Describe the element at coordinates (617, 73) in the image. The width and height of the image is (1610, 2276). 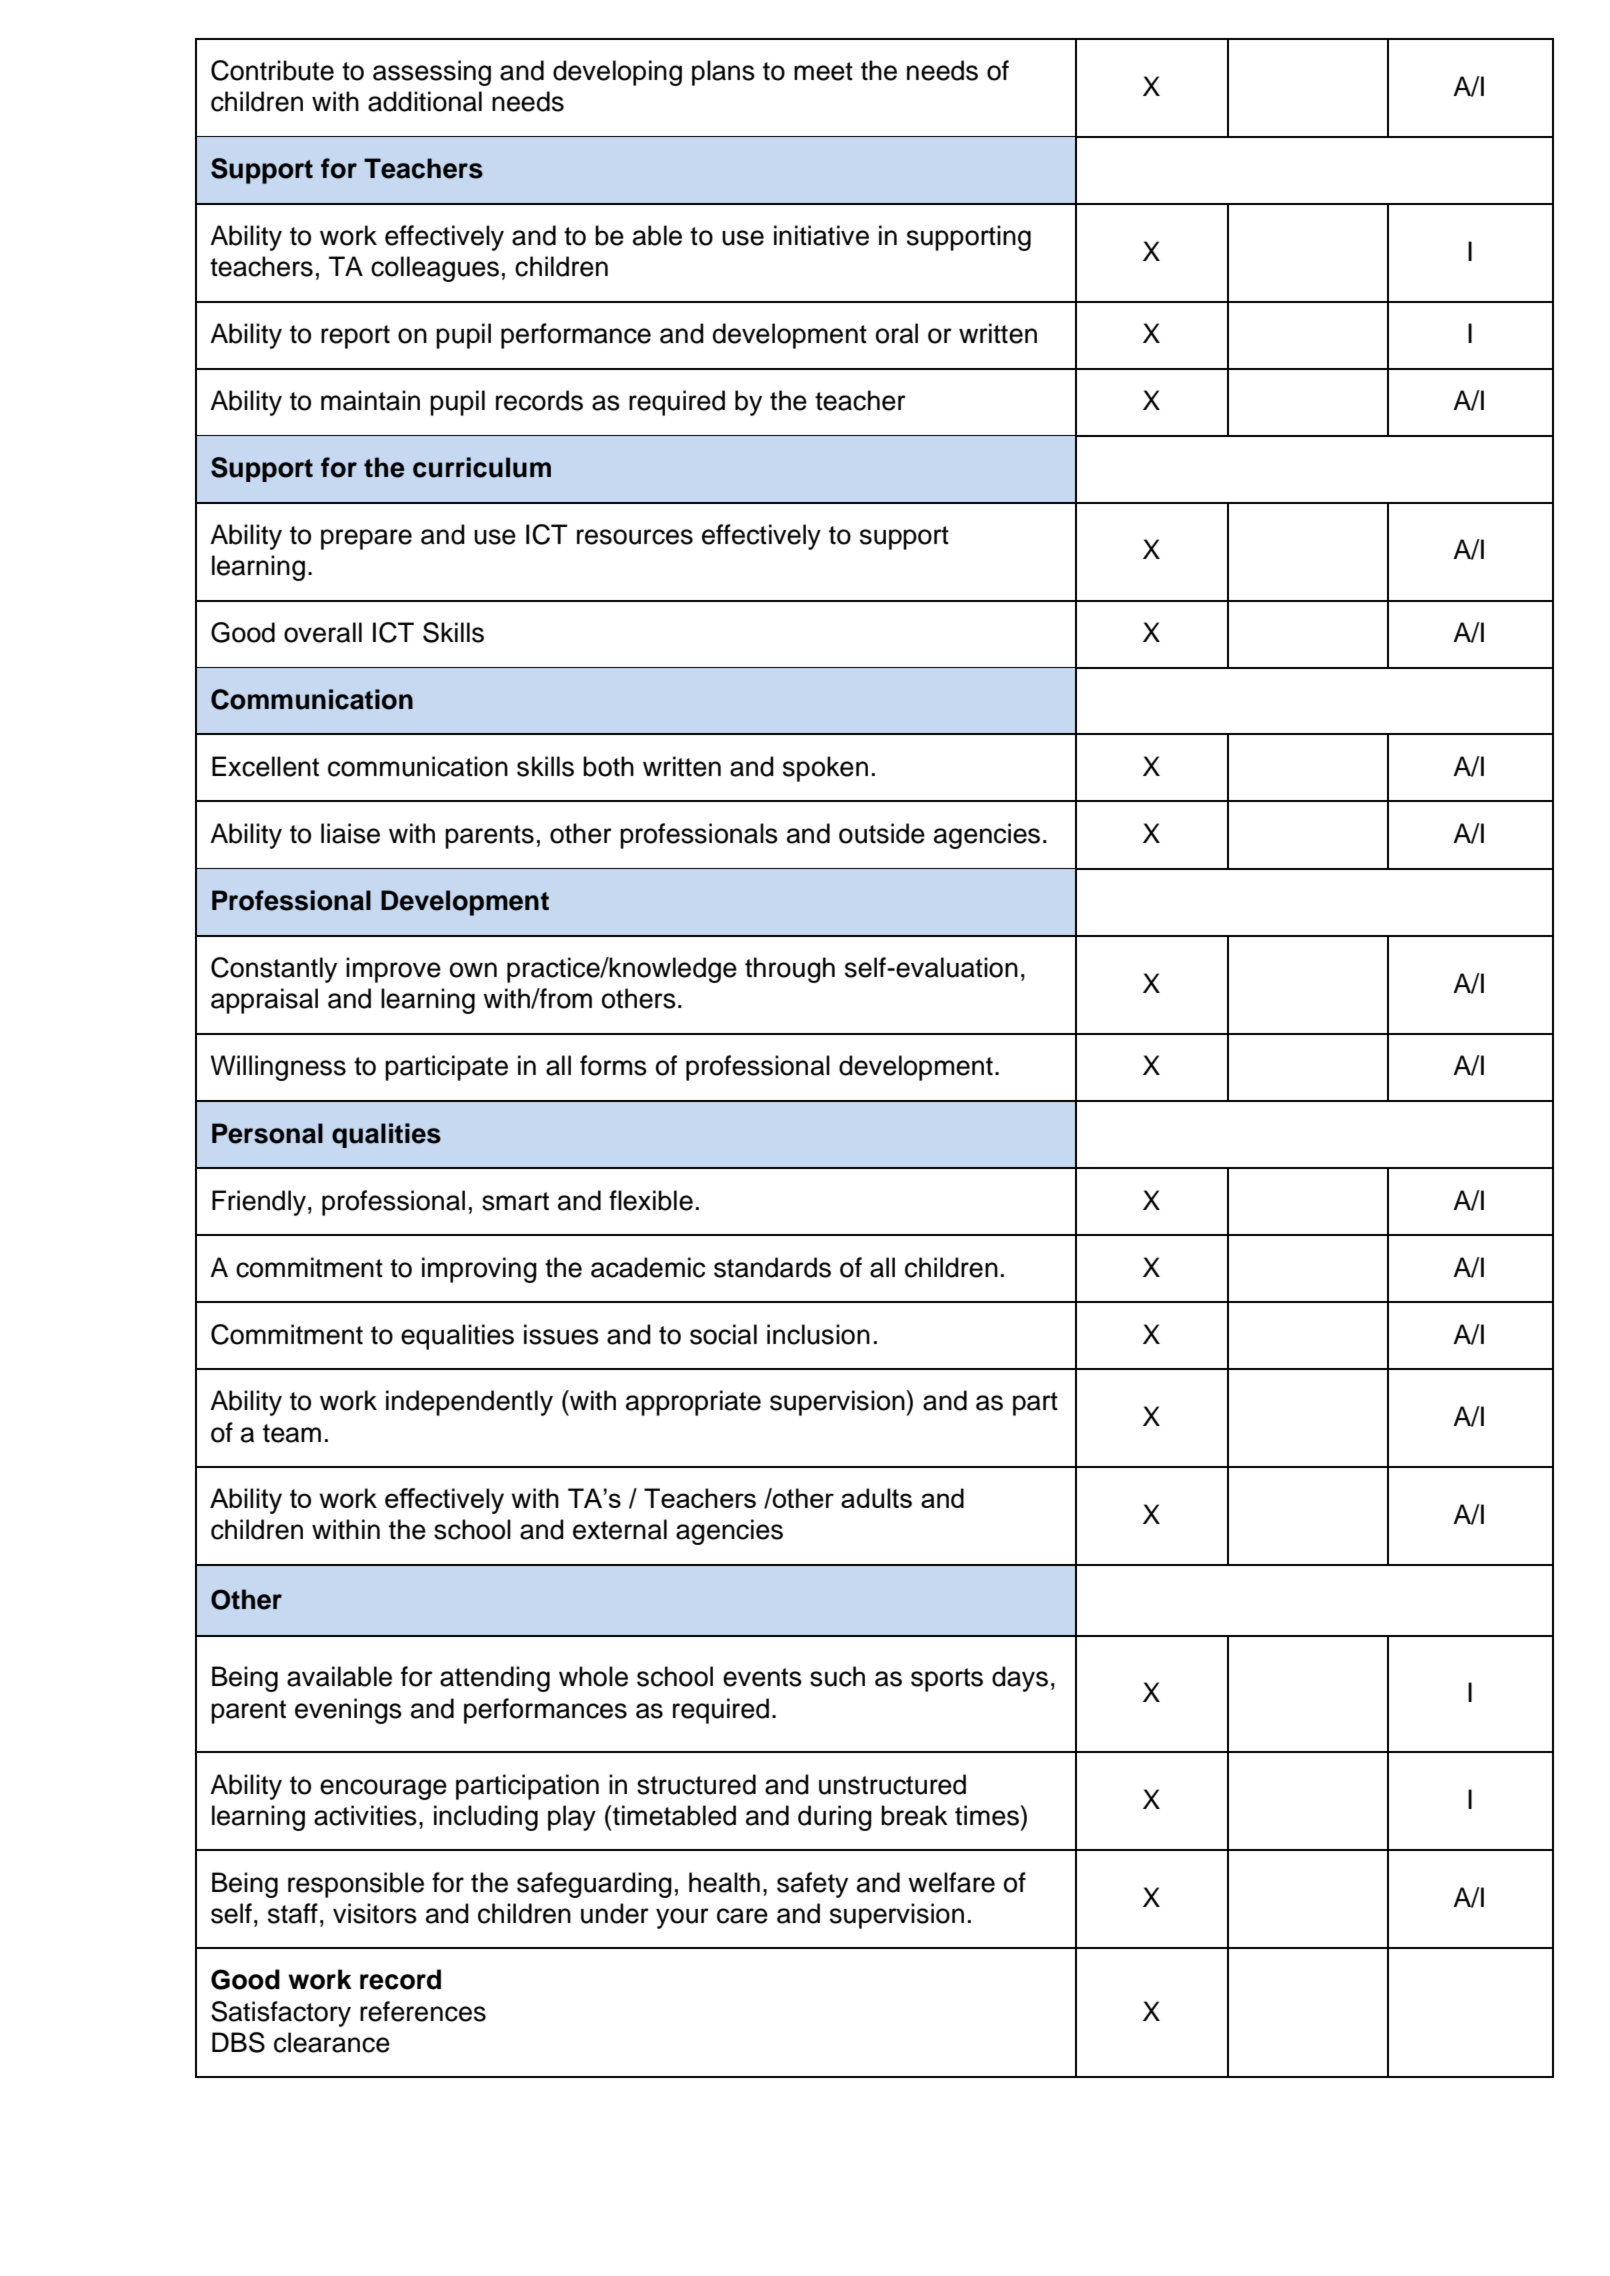
I see `developing` at that location.
